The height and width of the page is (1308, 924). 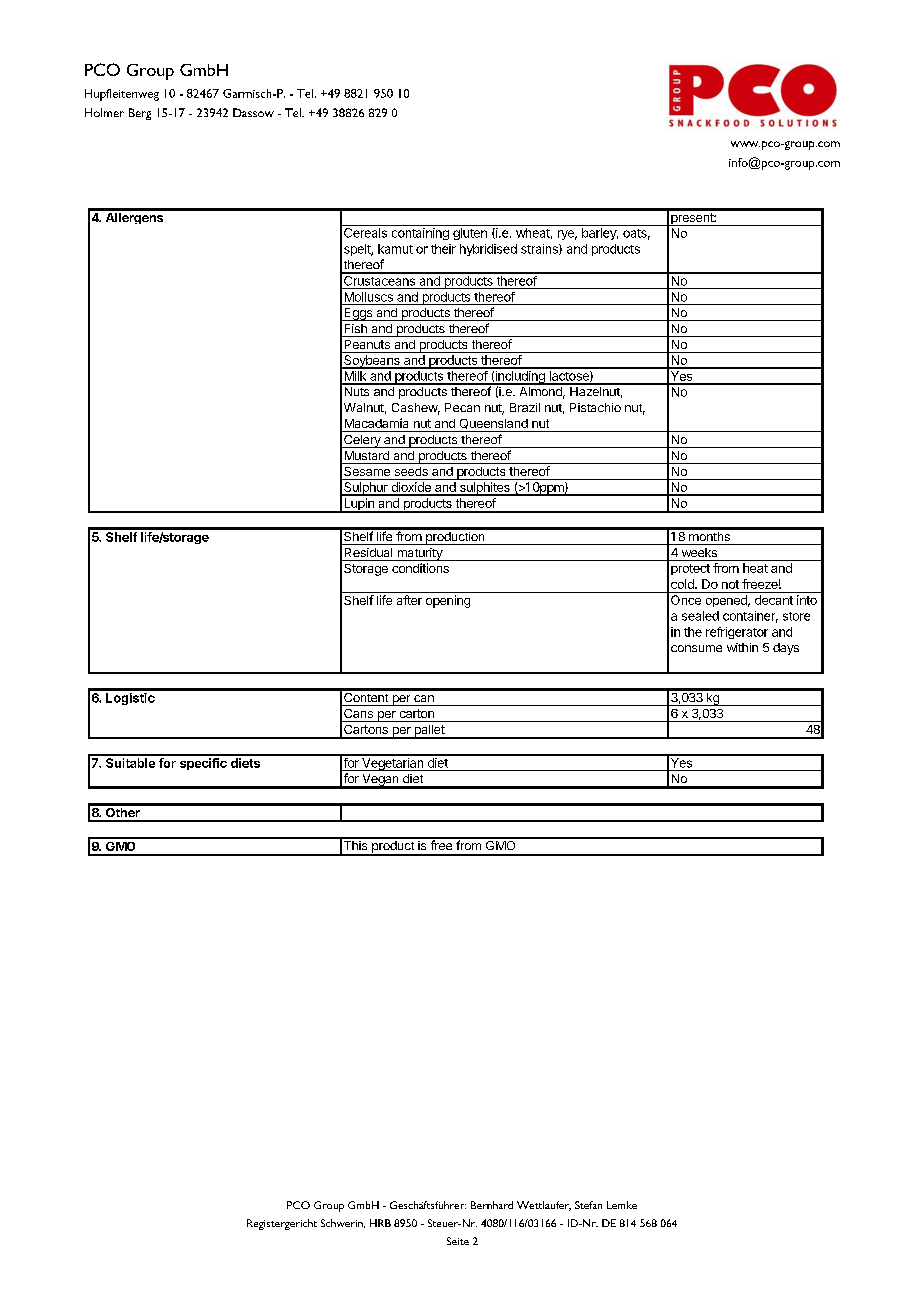 I want to click on within, so click(x=742, y=647).
